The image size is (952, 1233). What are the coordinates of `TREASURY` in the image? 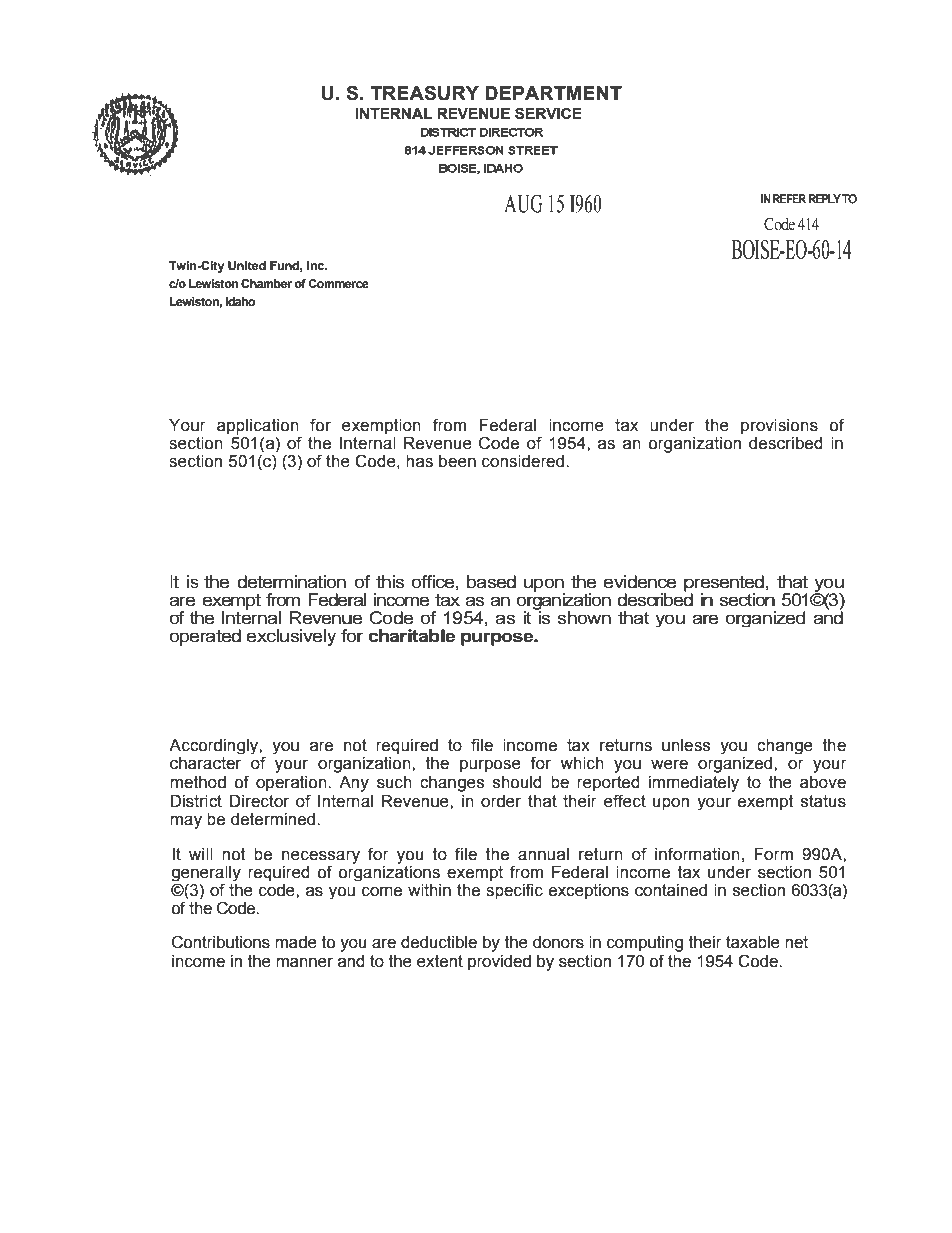 It's located at (424, 93).
